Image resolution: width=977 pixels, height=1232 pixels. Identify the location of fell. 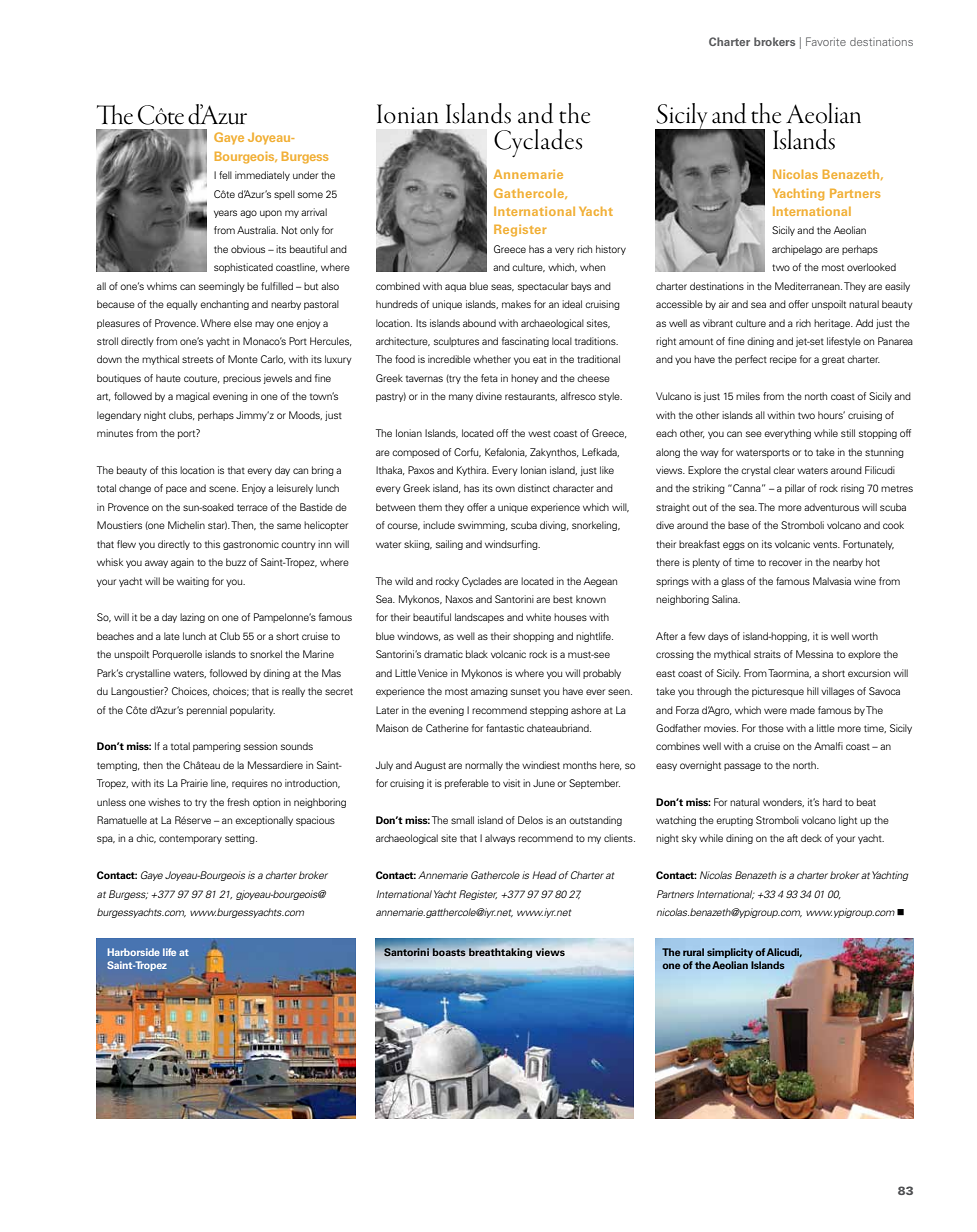
(225, 175).
